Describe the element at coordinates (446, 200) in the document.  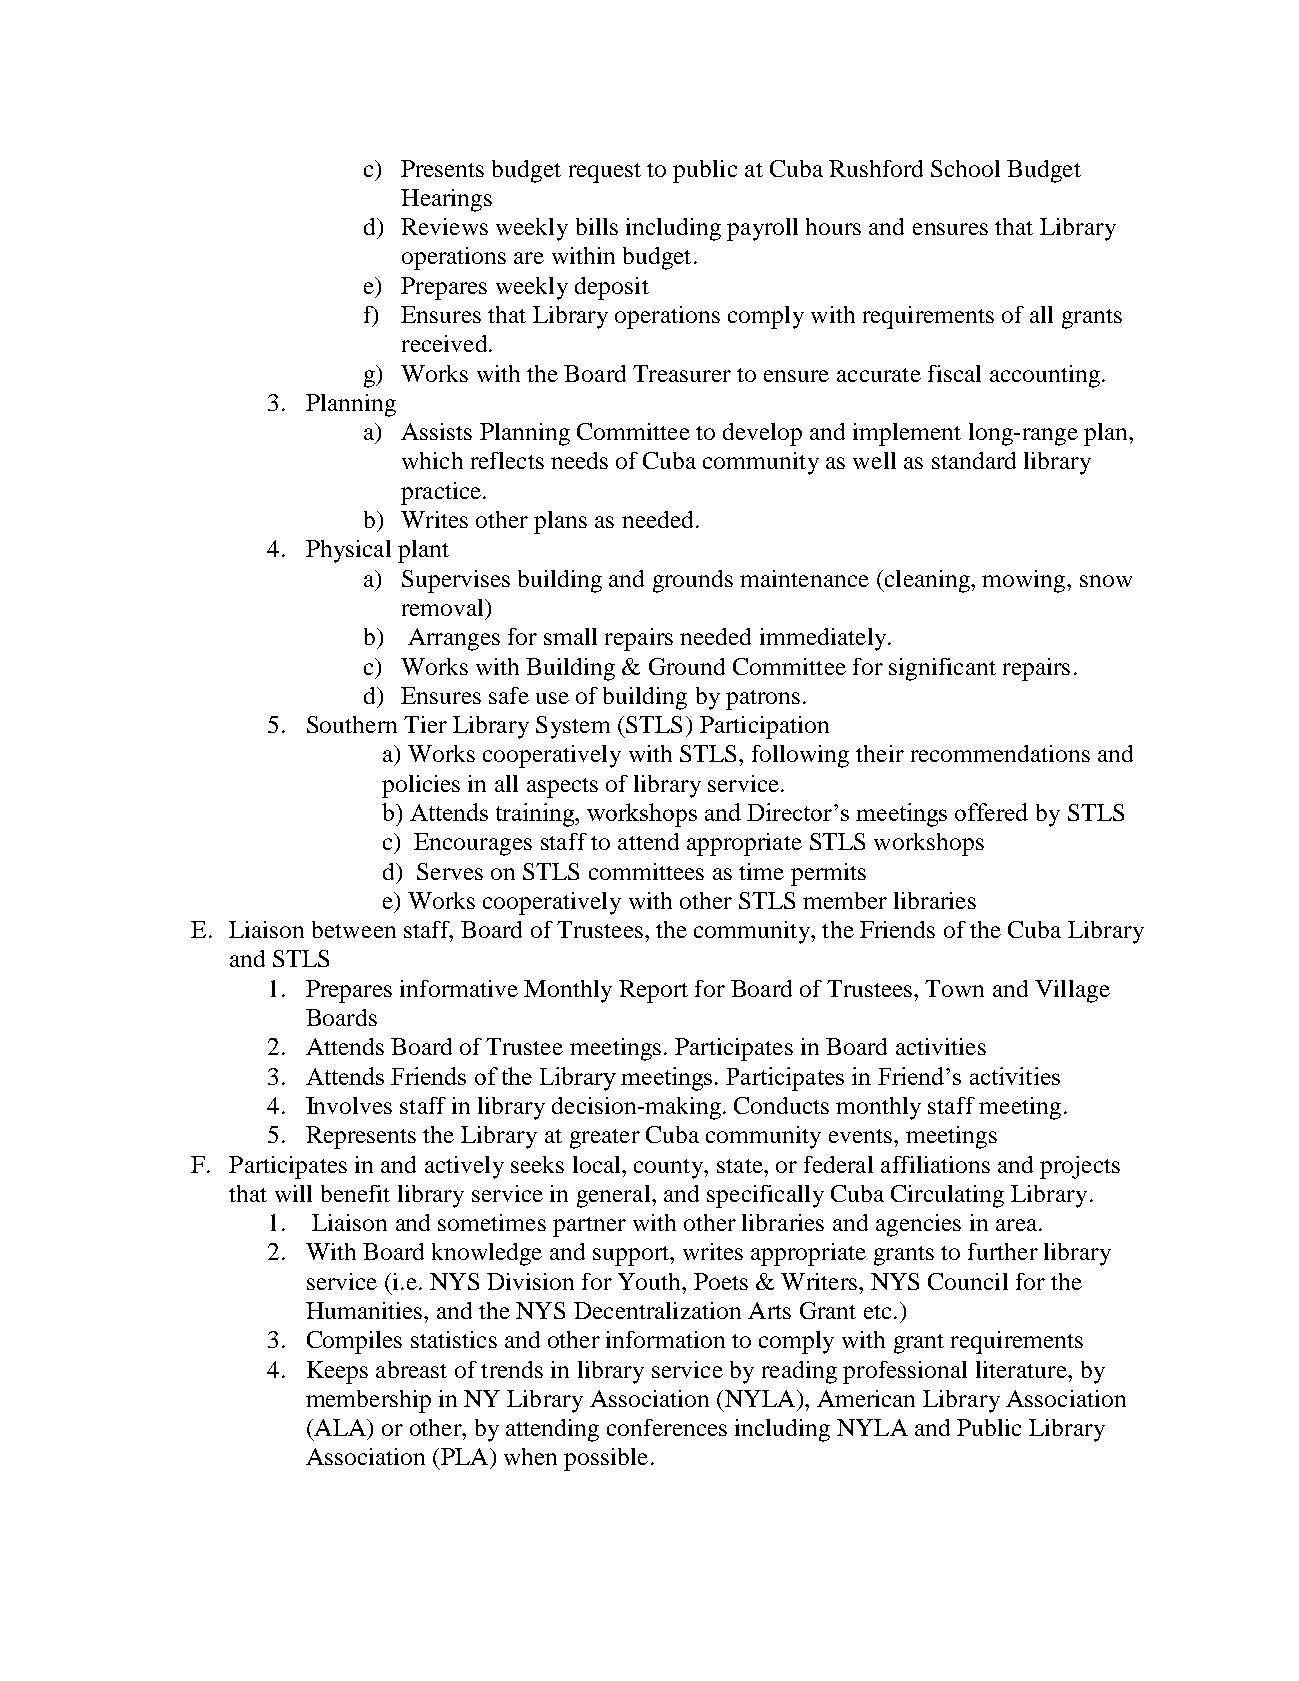
I see `Hearings` at that location.
